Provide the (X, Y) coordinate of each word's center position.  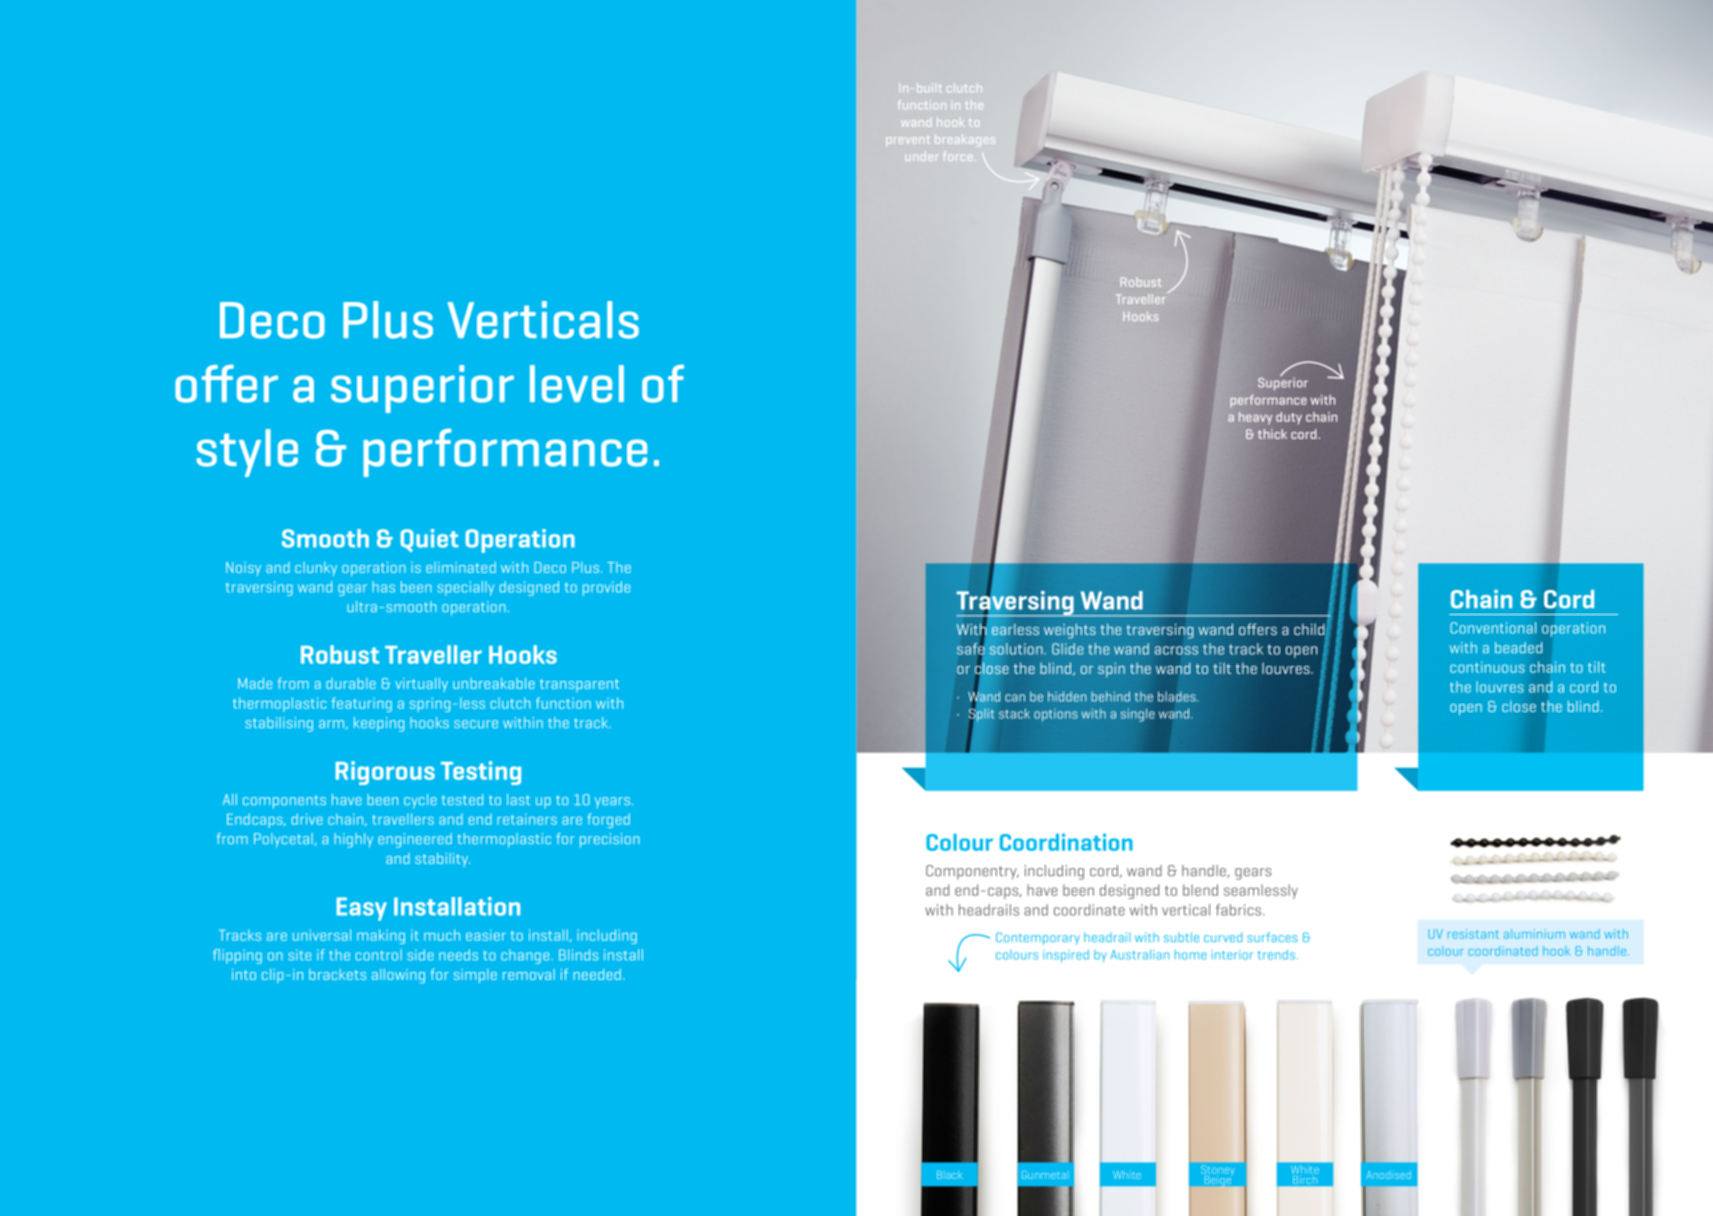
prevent (908, 141)
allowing (398, 976)
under (921, 156)
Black (950, 1175)
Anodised (1388, 1175)
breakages (964, 140)
